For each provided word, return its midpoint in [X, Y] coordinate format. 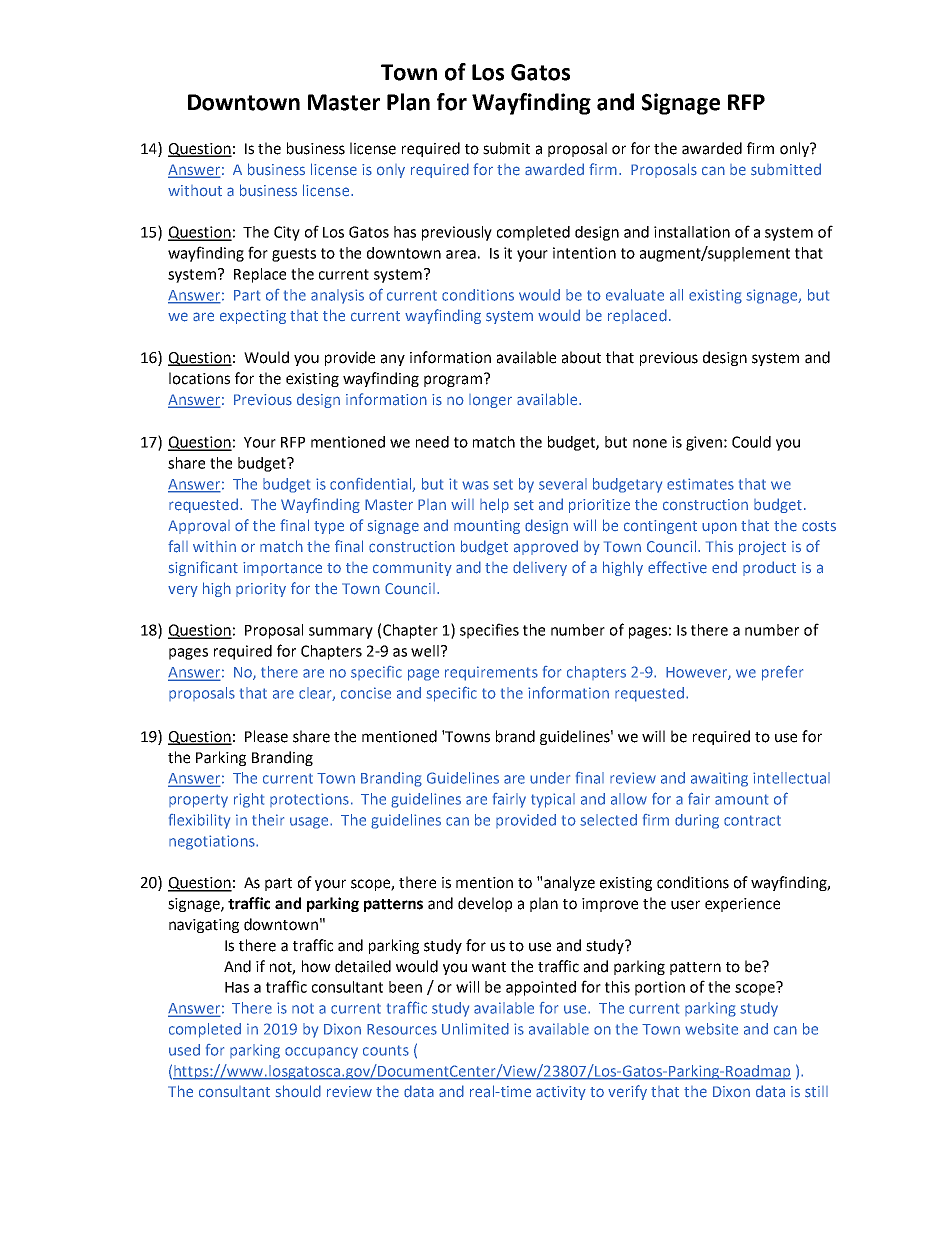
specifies [489, 631]
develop [485, 904]
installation [692, 232]
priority [261, 590]
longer [490, 401]
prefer [782, 673]
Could [751, 442]
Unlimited [475, 1029]
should [298, 1091]
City [287, 233]
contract [752, 820]
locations [199, 378]
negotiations [213, 842]
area [461, 254]
